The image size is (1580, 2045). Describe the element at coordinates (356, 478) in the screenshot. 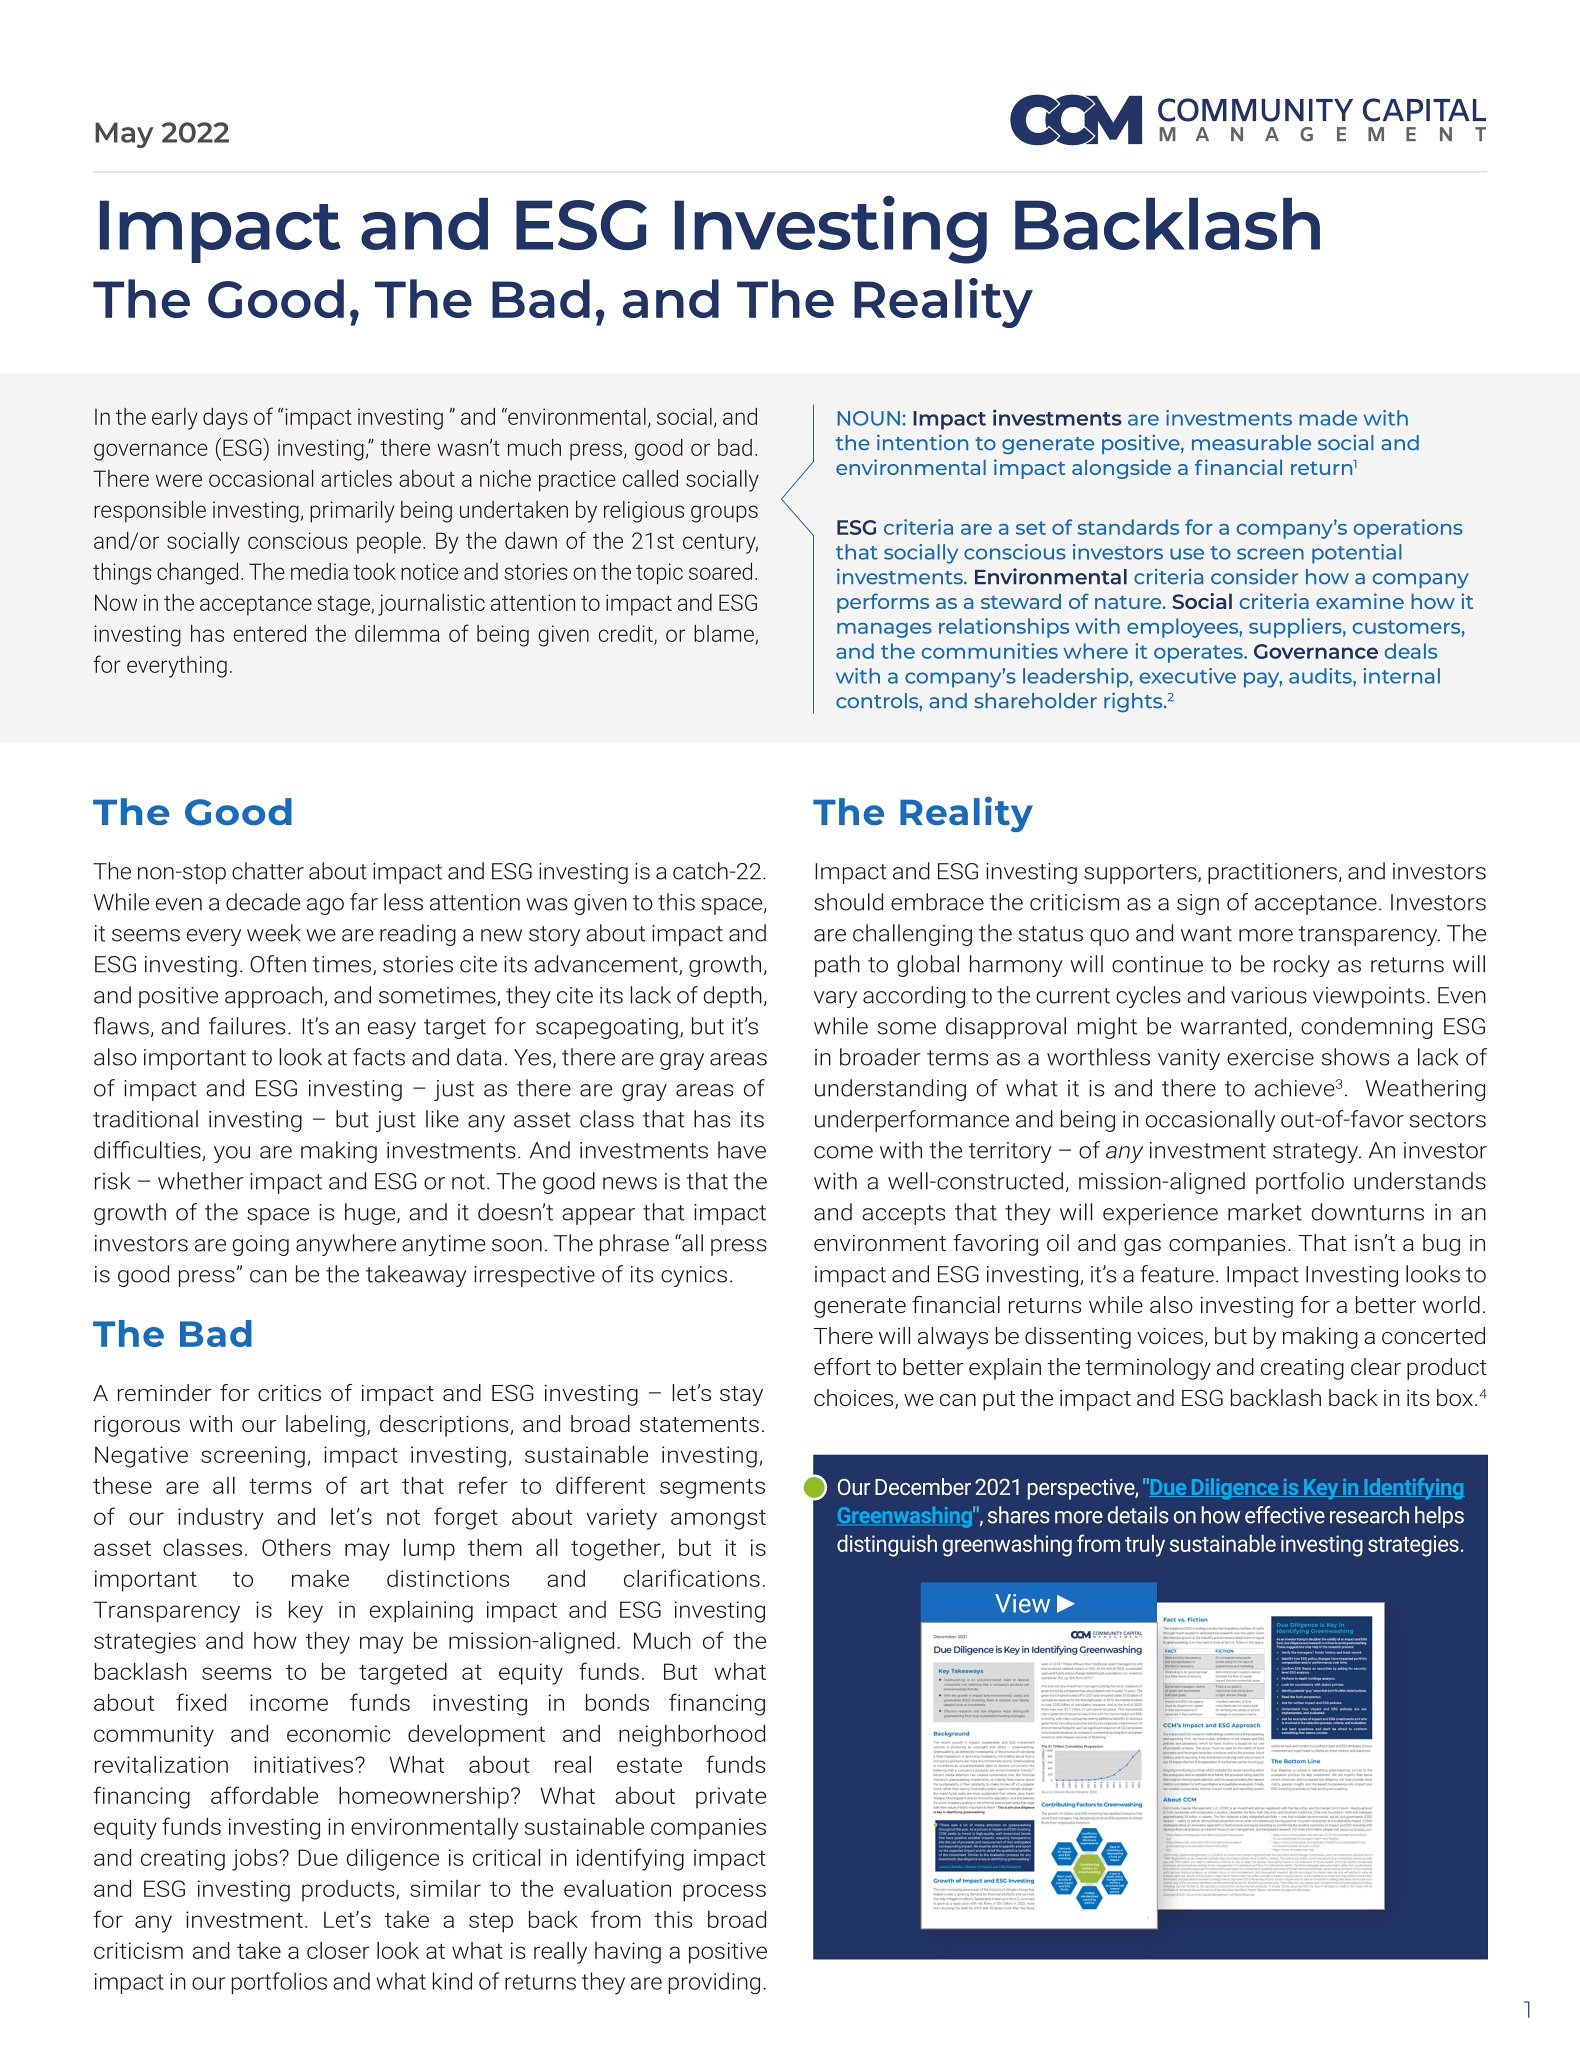

I see `articles` at that location.
